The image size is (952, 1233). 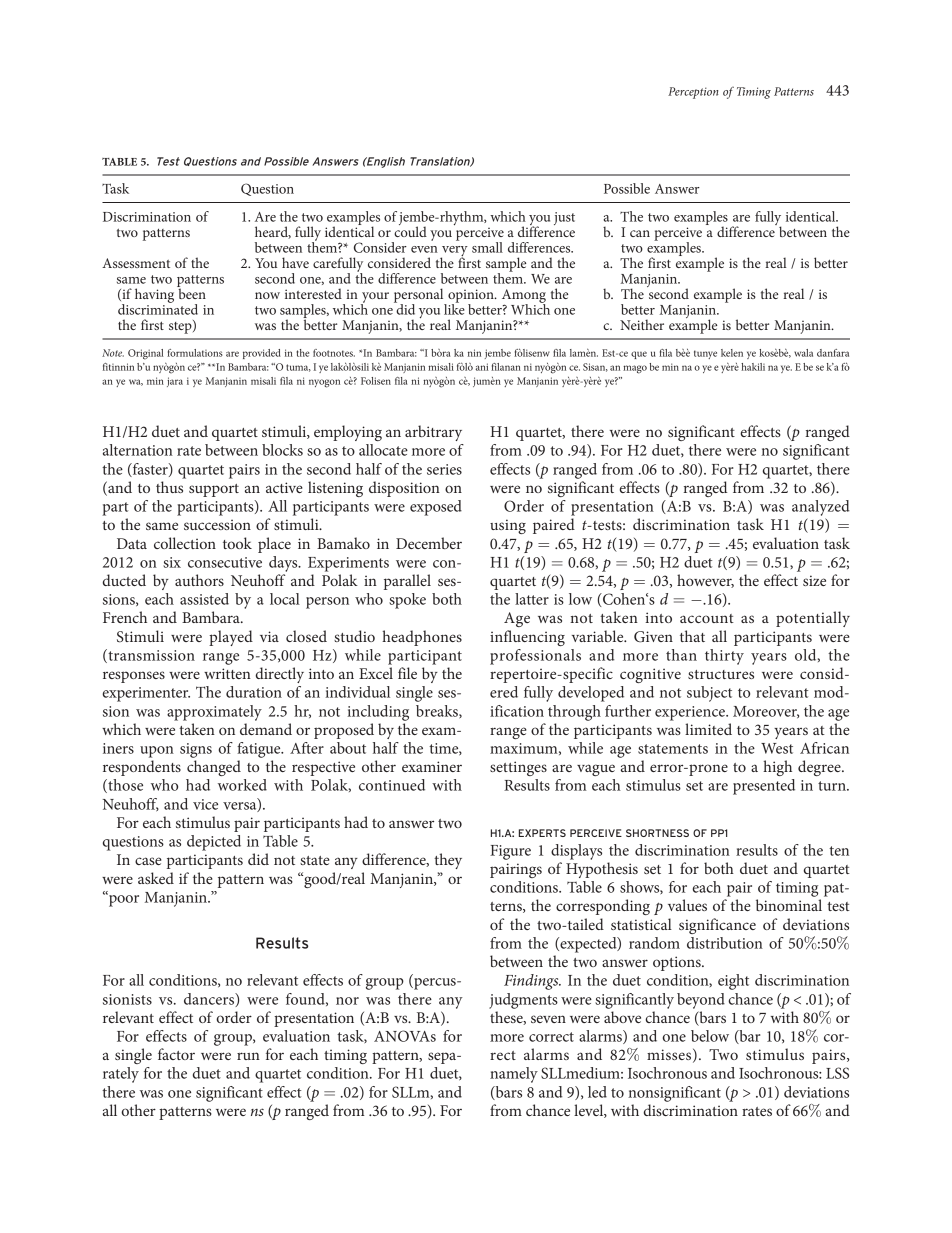 What do you see at coordinates (176, 1054) in the page?
I see `factor` at bounding box center [176, 1054].
